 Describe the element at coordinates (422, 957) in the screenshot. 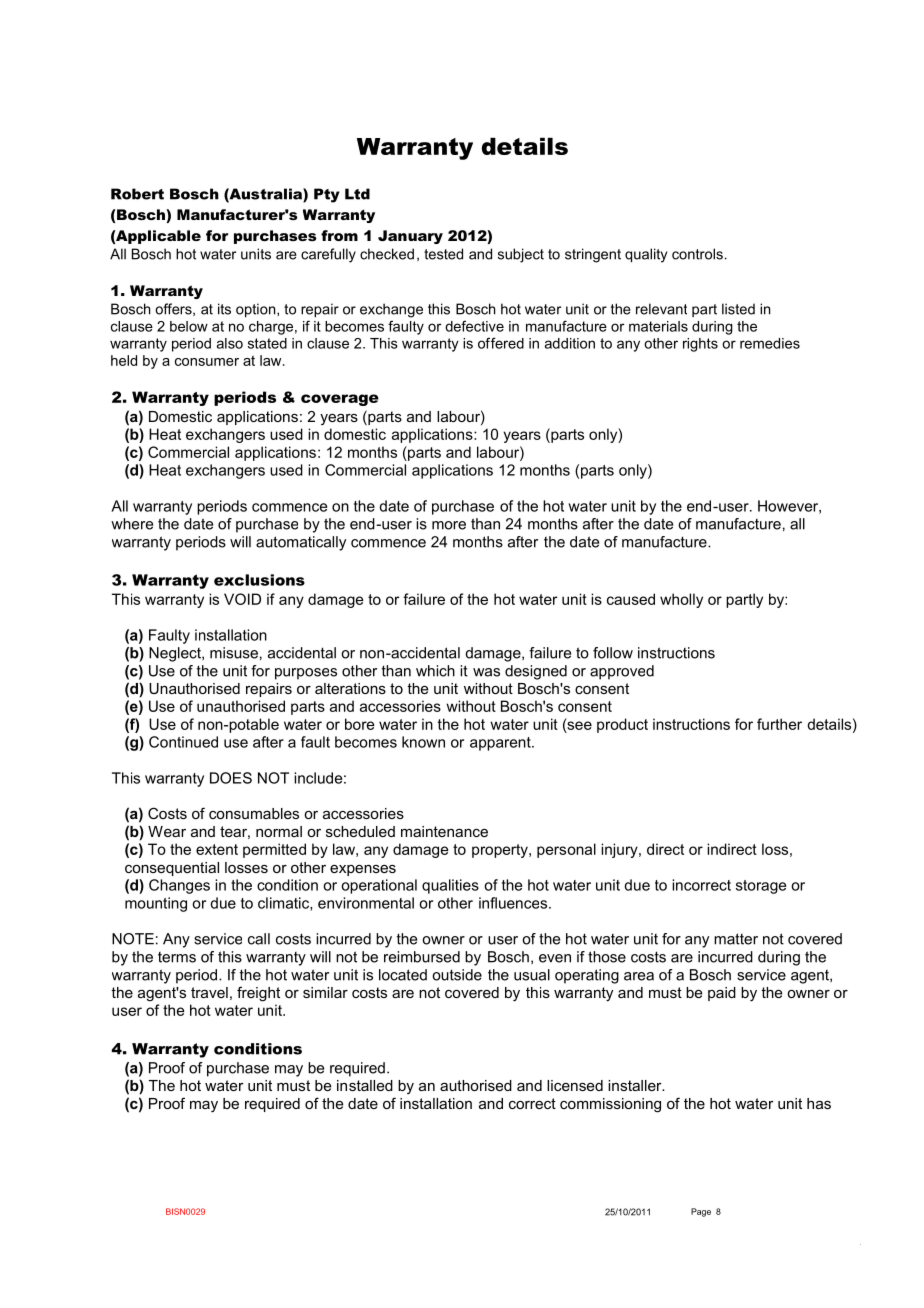

I see `reimbursed` at that location.
